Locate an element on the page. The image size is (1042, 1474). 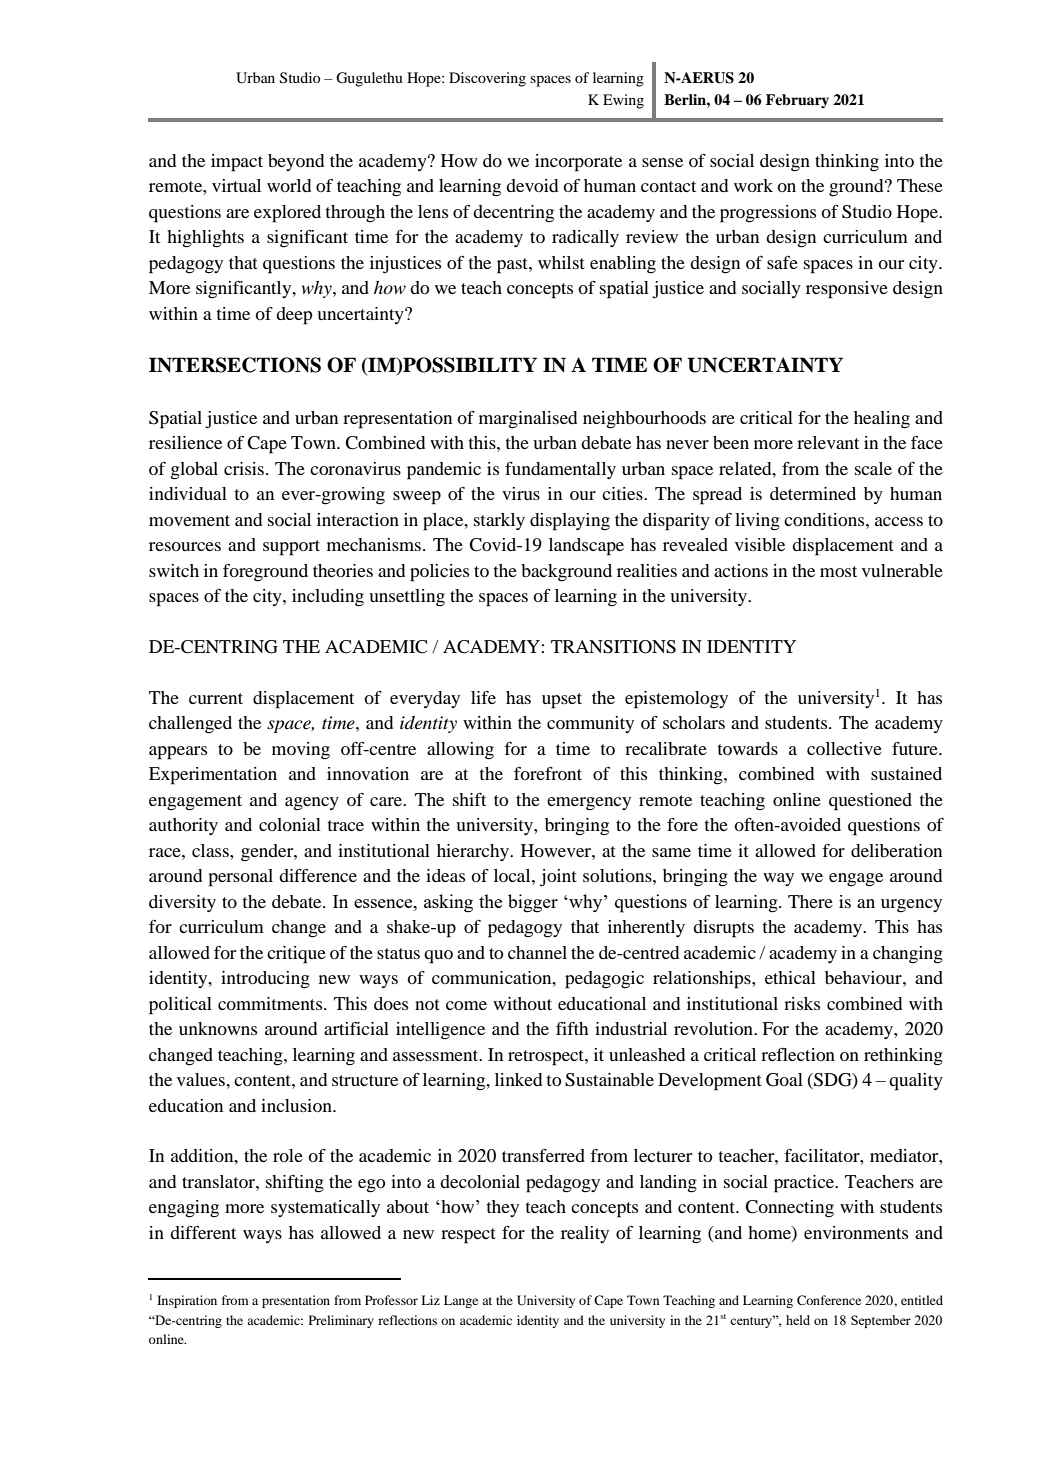
risks is located at coordinates (802, 1003).
